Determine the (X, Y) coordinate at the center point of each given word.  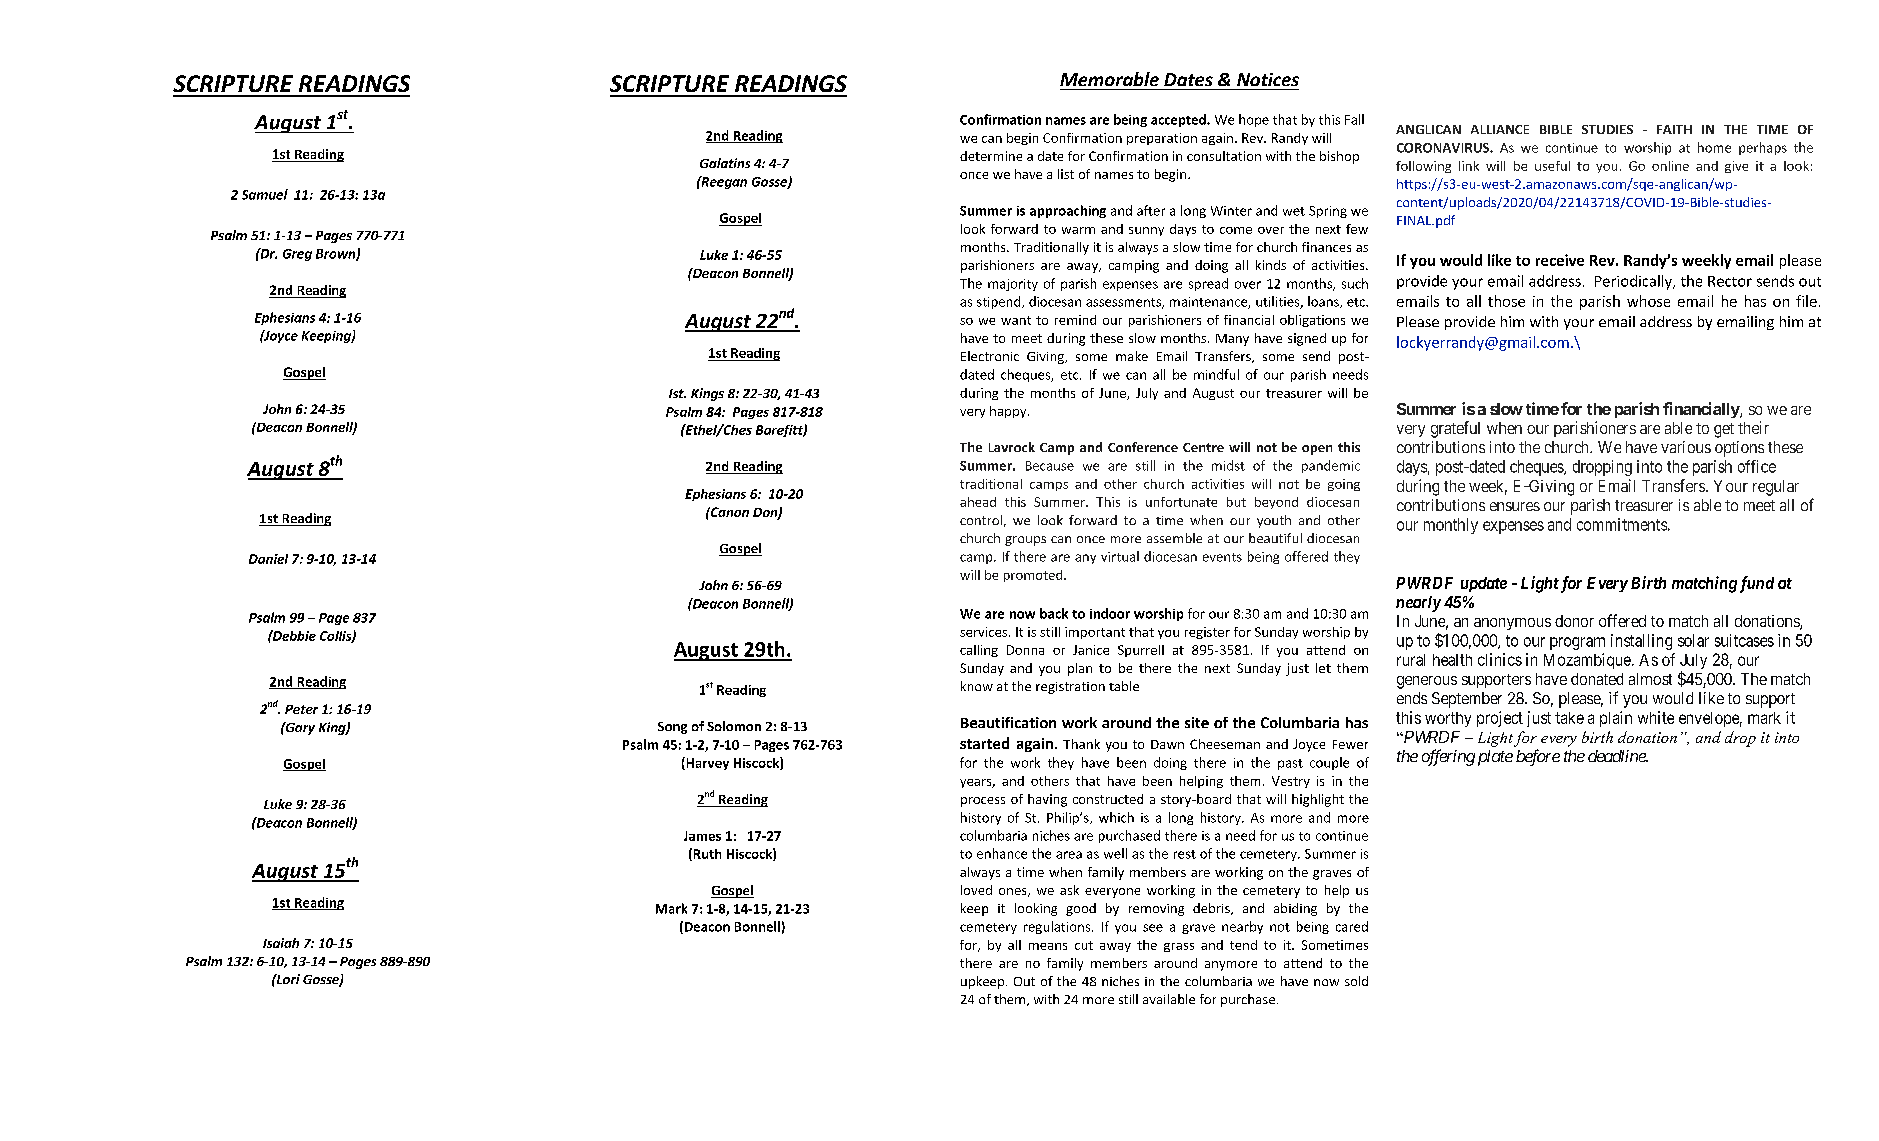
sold (1356, 981)
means (1048, 946)
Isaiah (281, 943)
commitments (1622, 524)
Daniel (268, 559)
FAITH (1674, 129)
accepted (1179, 120)
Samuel (265, 194)
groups (1025, 541)
